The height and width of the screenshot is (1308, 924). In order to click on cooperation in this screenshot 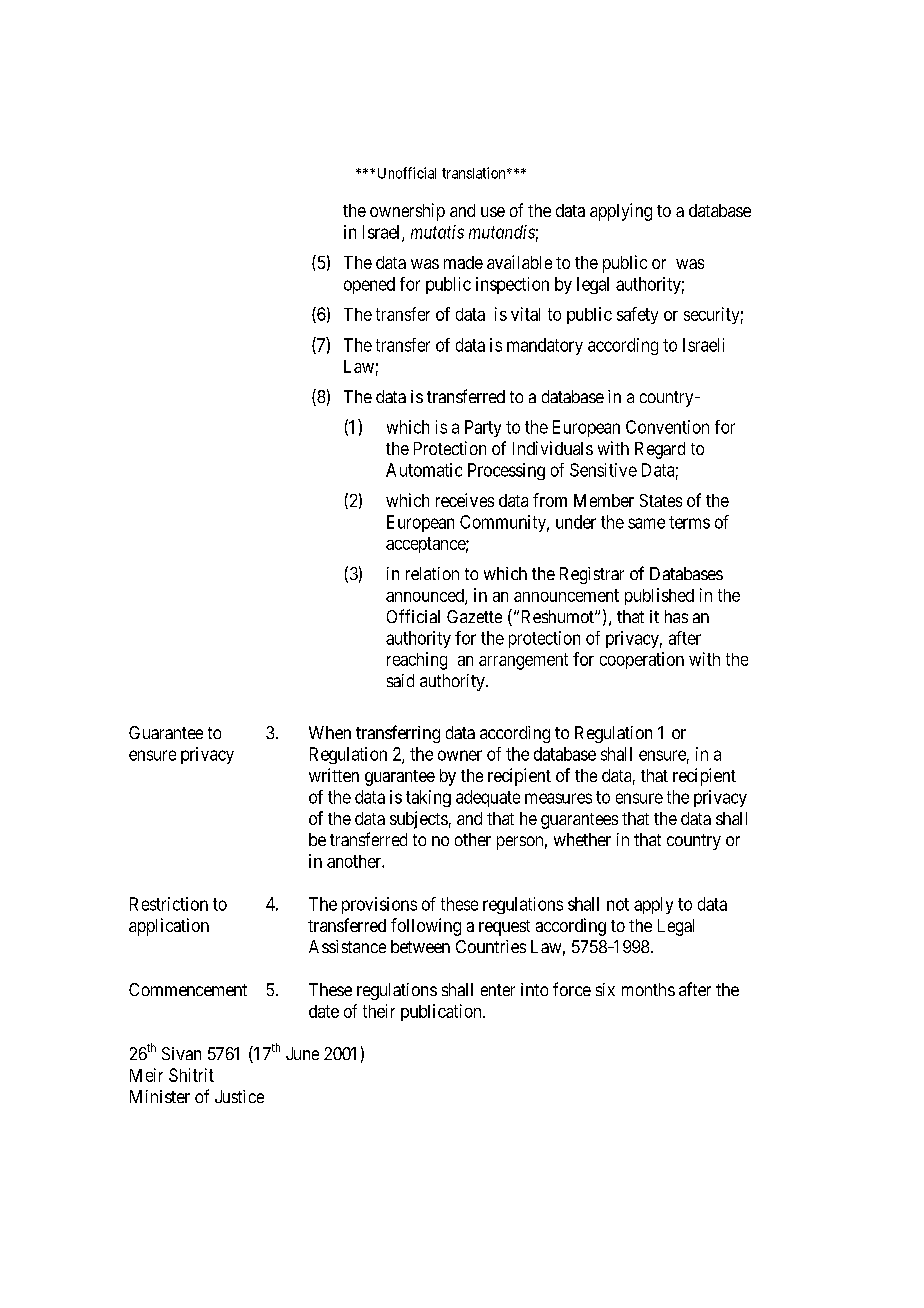, I will do `click(642, 660)`.
